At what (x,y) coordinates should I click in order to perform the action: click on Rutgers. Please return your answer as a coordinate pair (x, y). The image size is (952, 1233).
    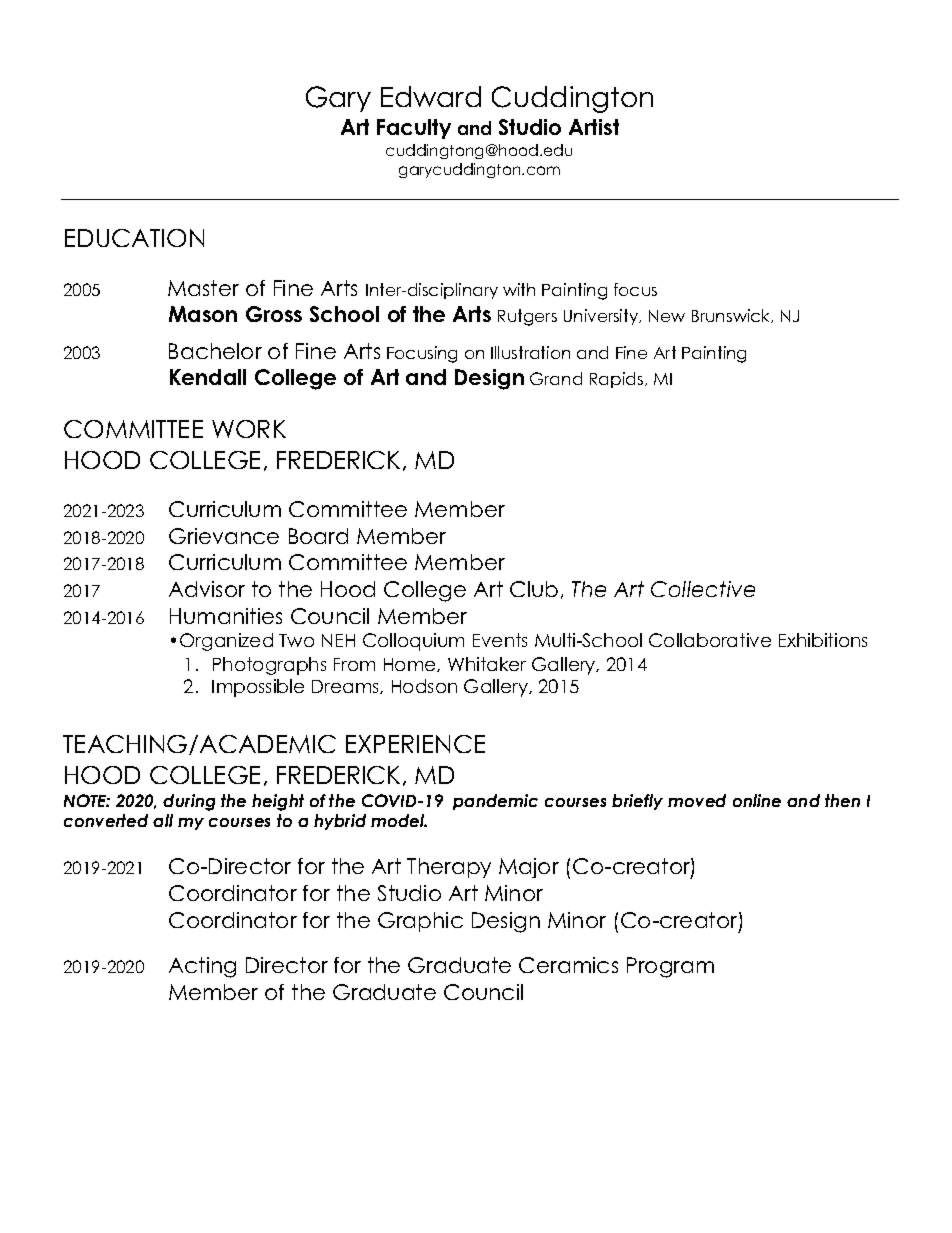
    Looking at the image, I should click on (527, 317).
